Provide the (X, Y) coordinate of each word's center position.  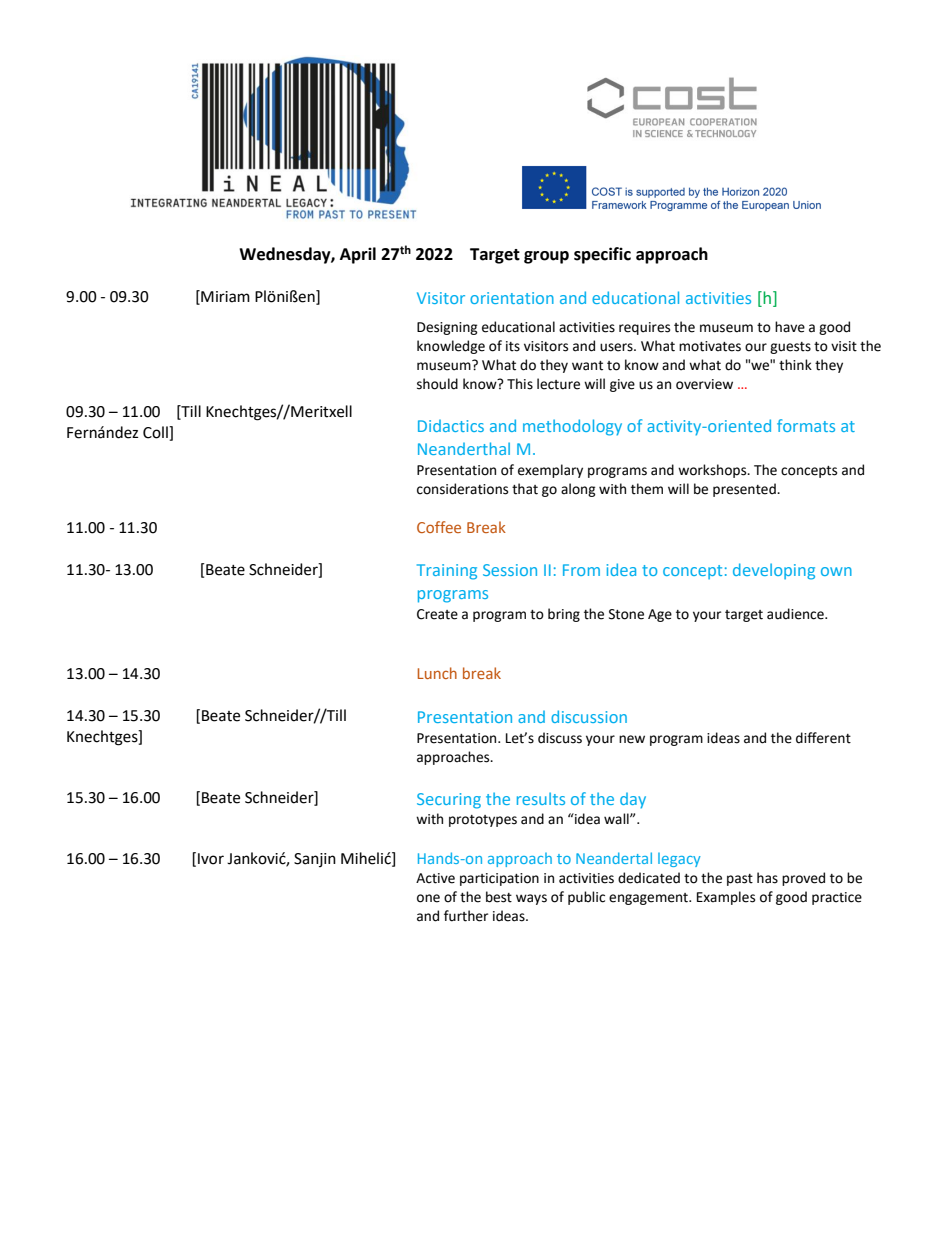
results (541, 798)
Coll (156, 433)
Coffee (439, 527)
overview (704, 384)
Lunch (437, 673)
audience (796, 614)
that (525, 489)
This (520, 384)
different (823, 738)
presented (745, 490)
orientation (512, 298)
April (358, 255)
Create (437, 614)
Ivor (211, 859)
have (790, 327)
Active (435, 878)
